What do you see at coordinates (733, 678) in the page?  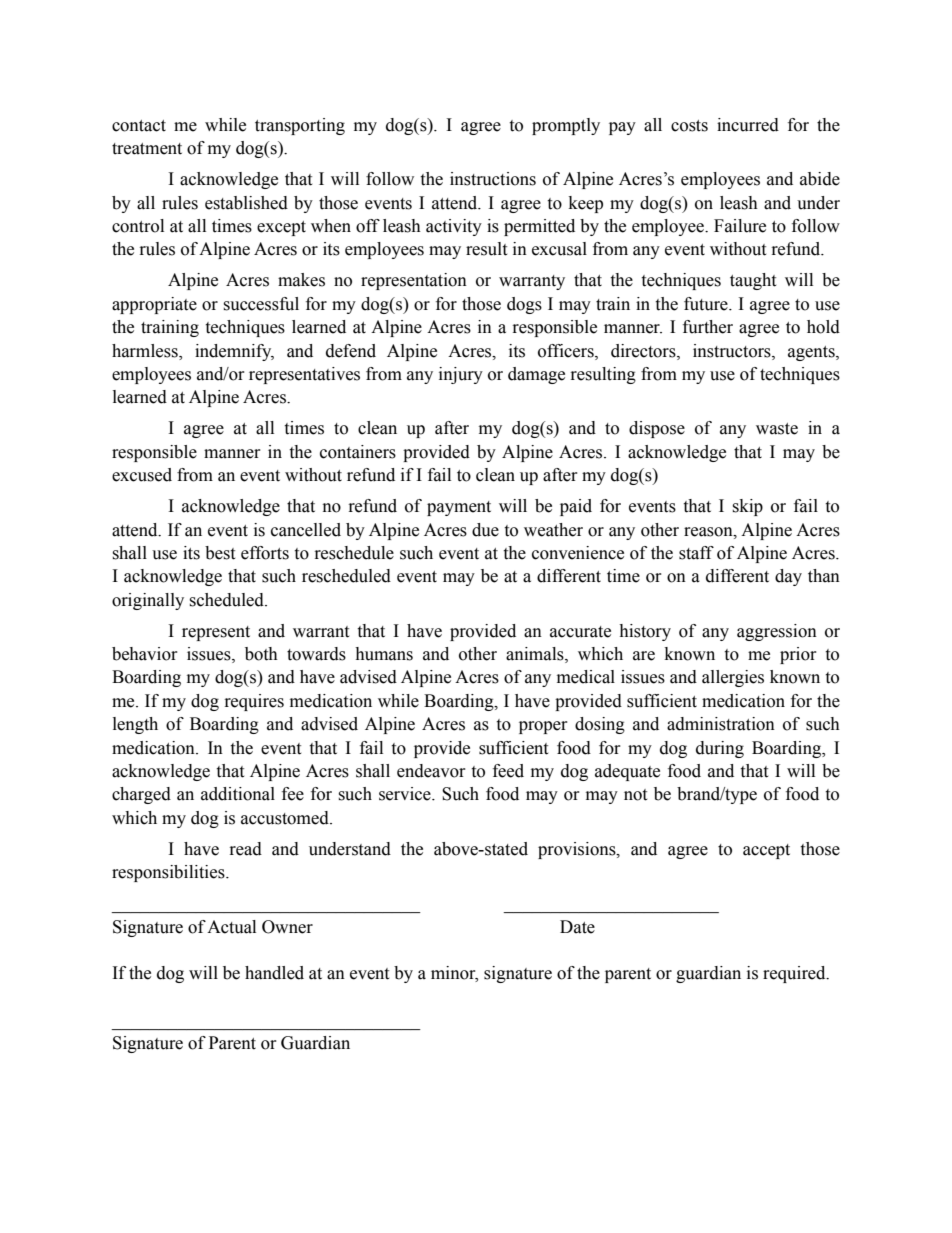 I see `allergies` at bounding box center [733, 678].
